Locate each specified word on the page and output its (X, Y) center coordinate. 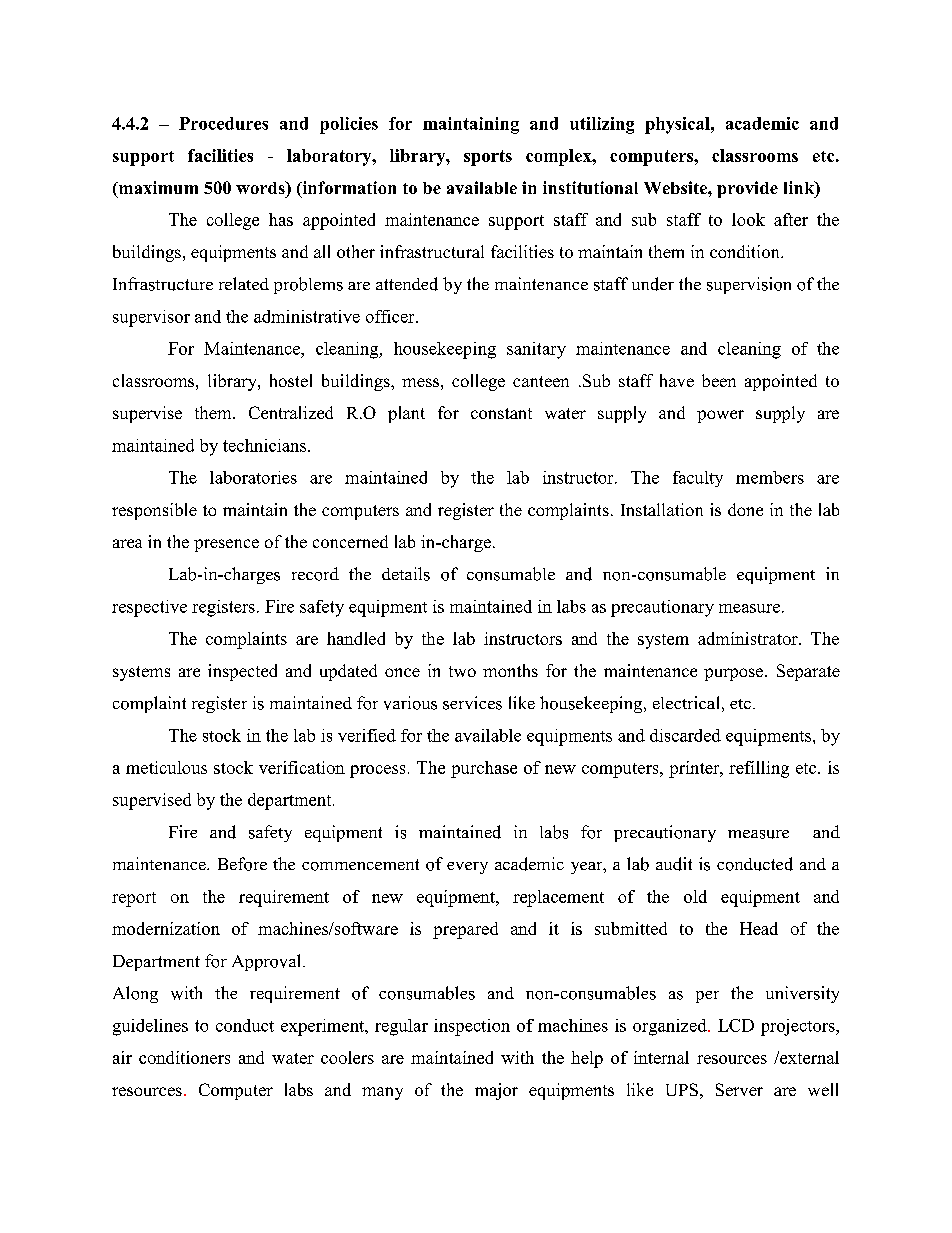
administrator (749, 638)
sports (488, 158)
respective (149, 608)
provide (747, 189)
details (406, 574)
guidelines (150, 1027)
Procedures (223, 123)
